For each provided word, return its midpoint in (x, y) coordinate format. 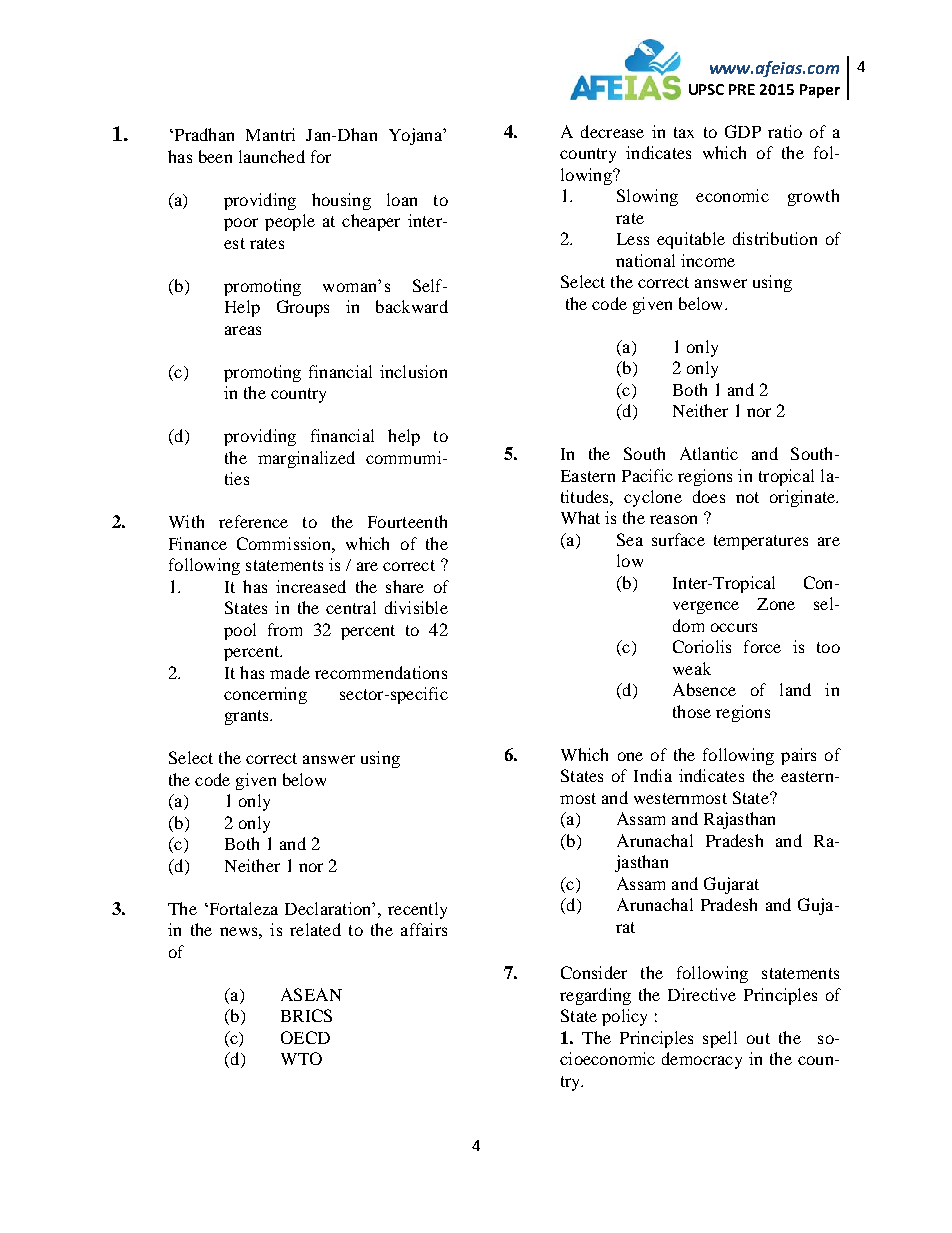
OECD (305, 1037)
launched (272, 156)
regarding (595, 996)
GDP (743, 131)
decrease (612, 131)
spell (720, 1039)
